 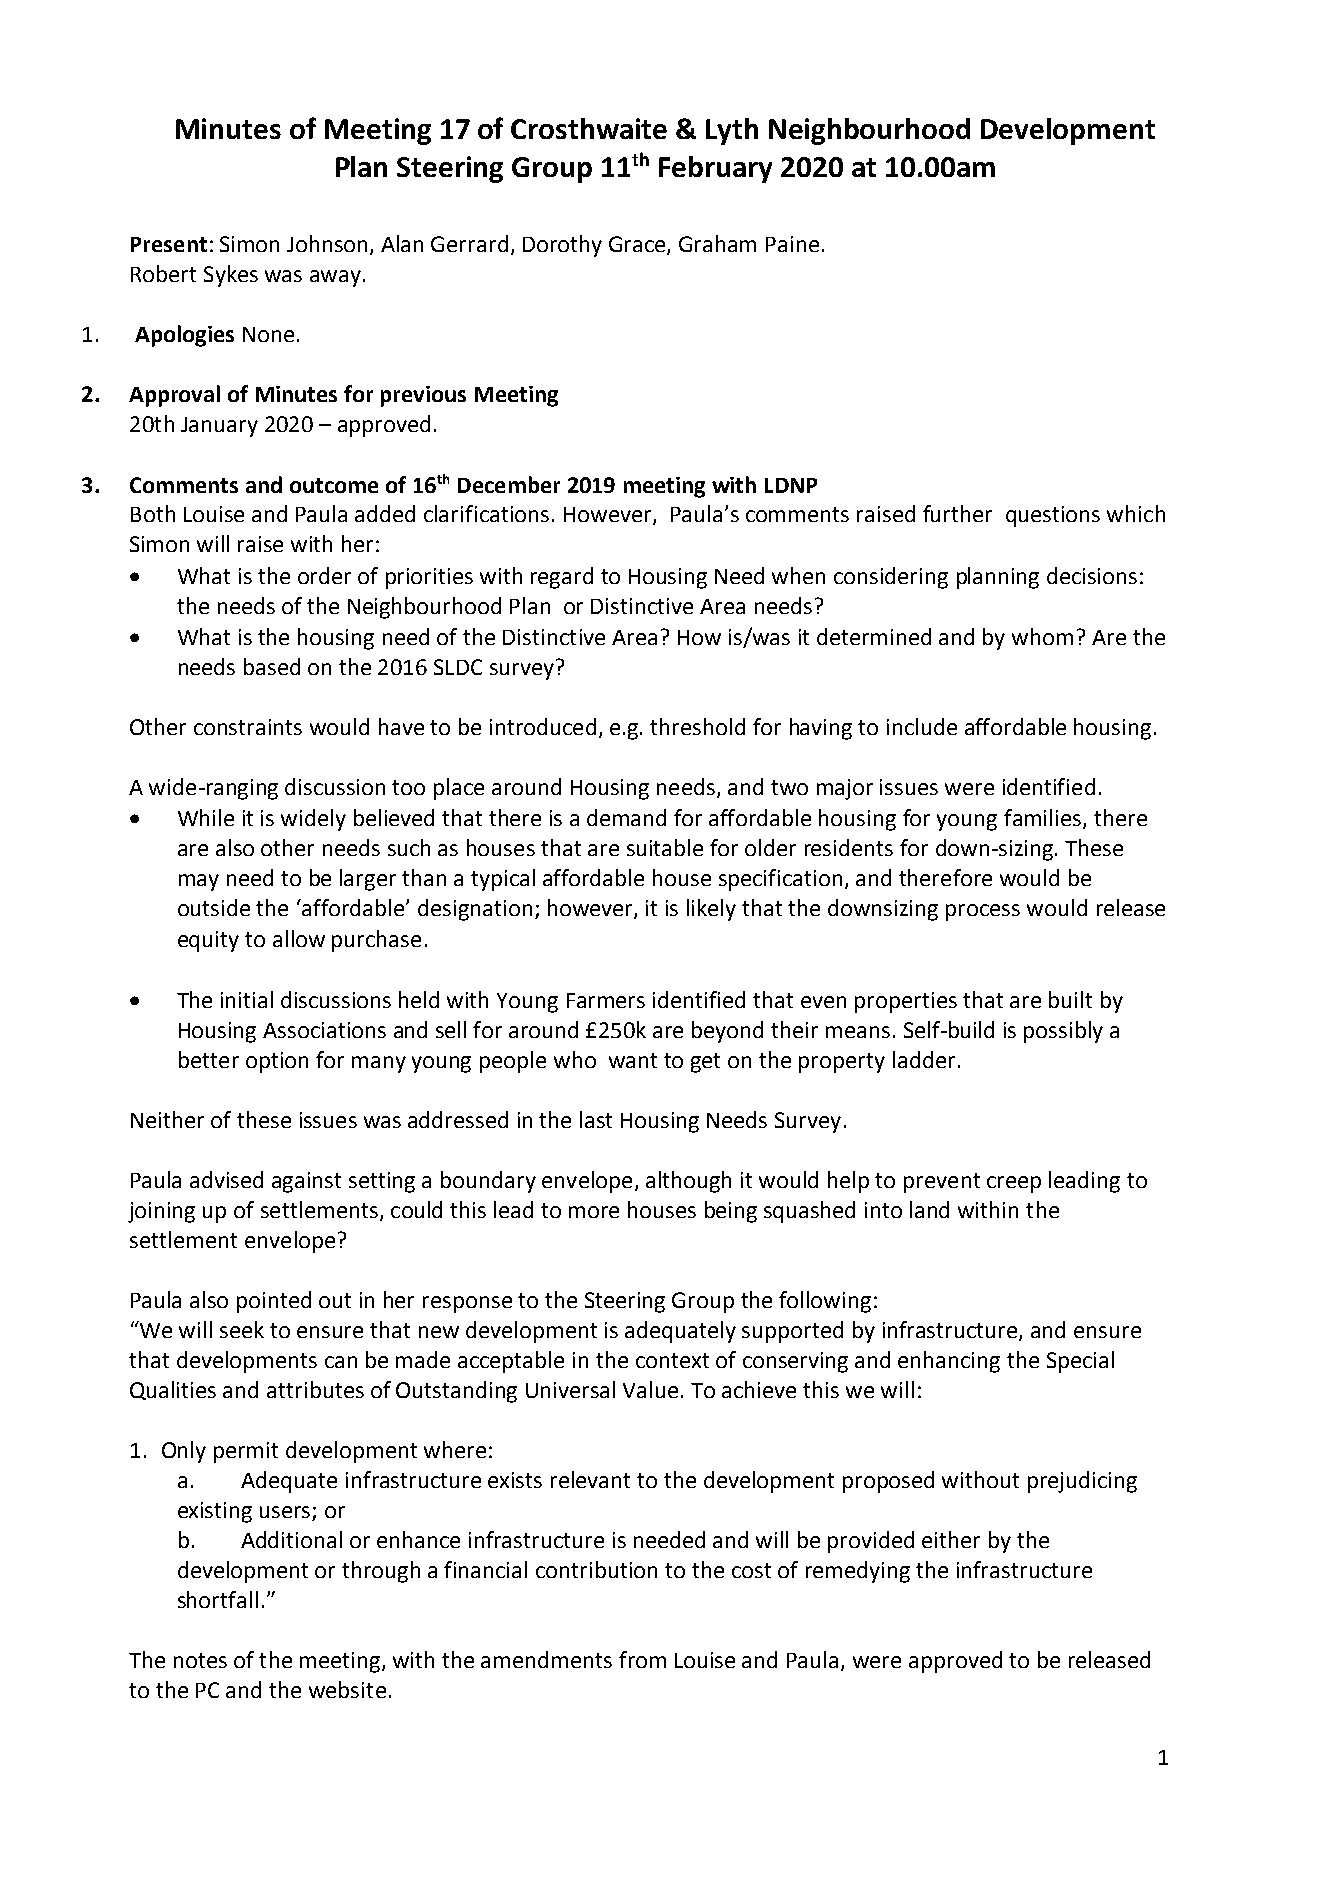 I want to click on based, so click(x=272, y=666).
